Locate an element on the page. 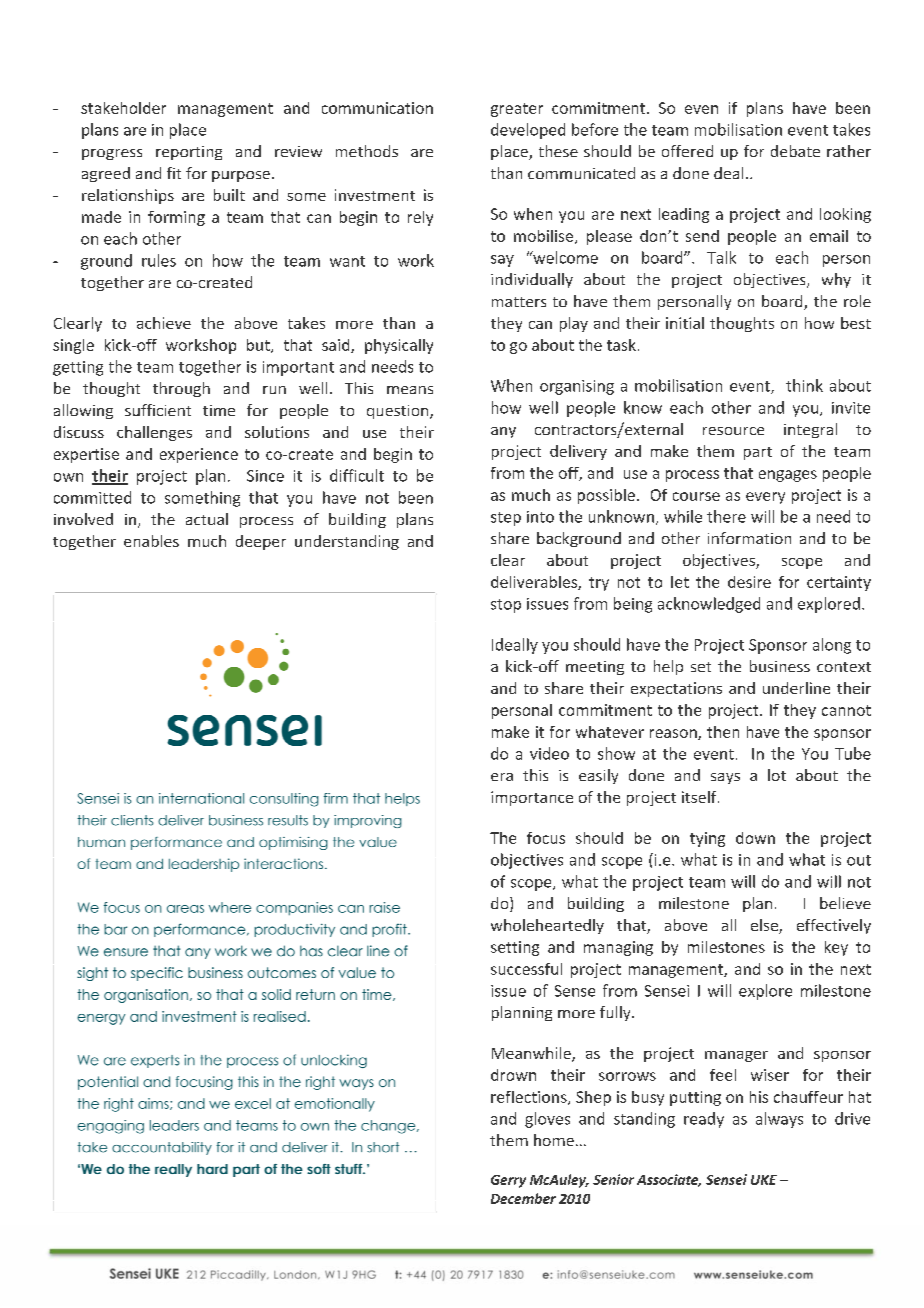  debate is located at coordinates (795, 151).
